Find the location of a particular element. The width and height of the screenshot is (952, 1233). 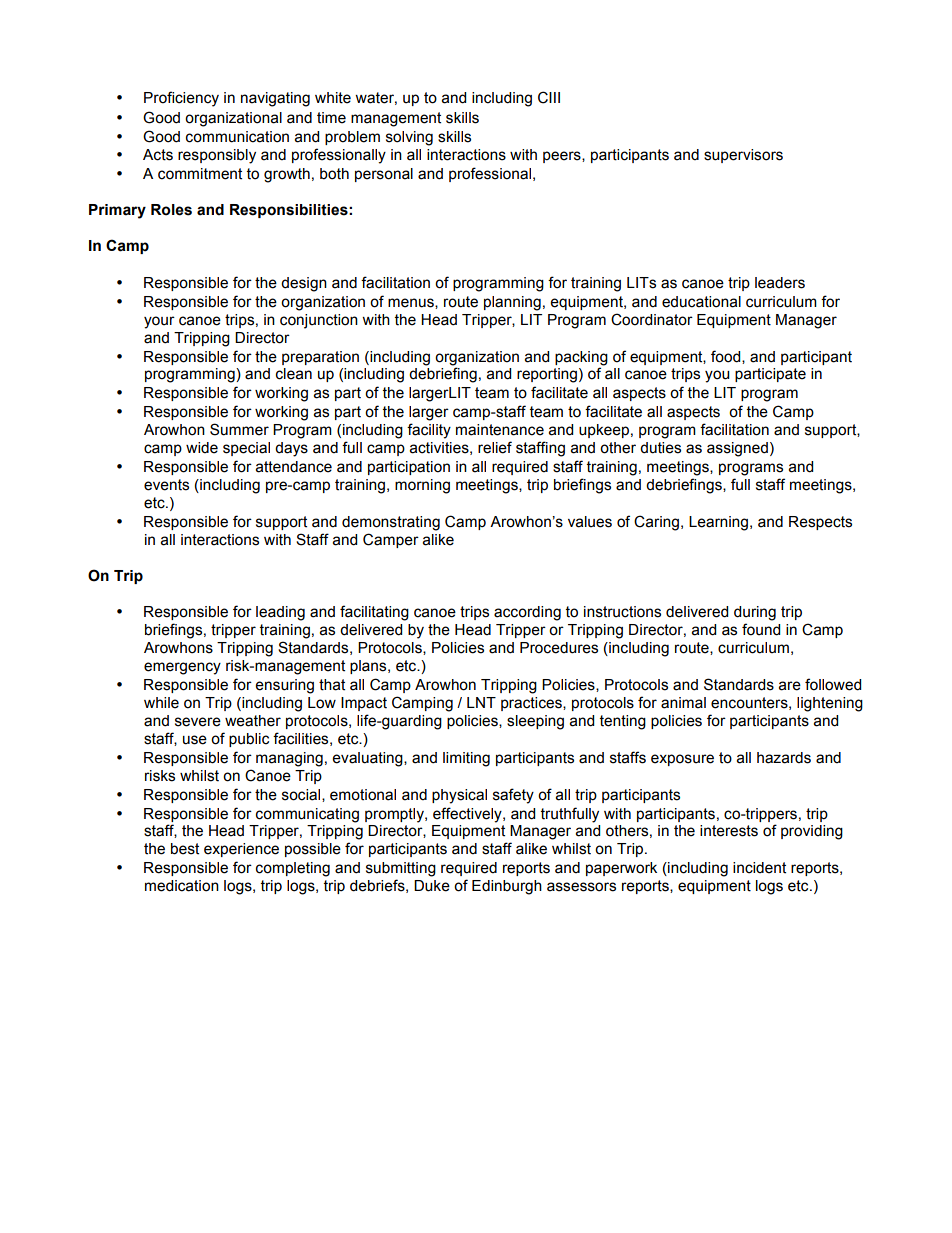

supervisors is located at coordinates (743, 156).
